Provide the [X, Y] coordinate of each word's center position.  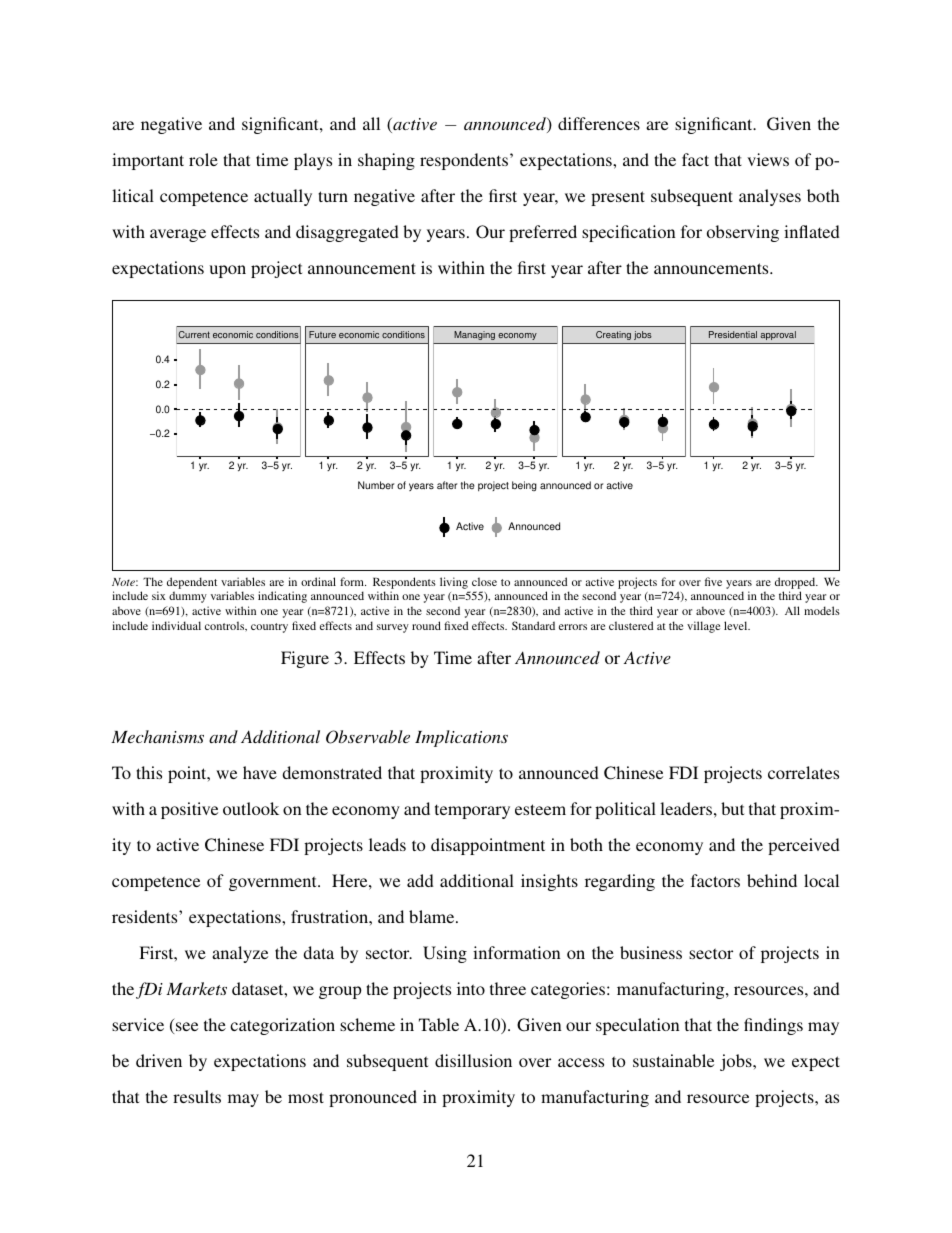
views [768, 159]
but [732, 808]
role [203, 159]
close [484, 581]
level [737, 625]
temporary [472, 811]
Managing [474, 335]
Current [194, 334]
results [197, 1096]
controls [226, 626]
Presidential [733, 334]
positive [189, 810]
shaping [386, 161]
